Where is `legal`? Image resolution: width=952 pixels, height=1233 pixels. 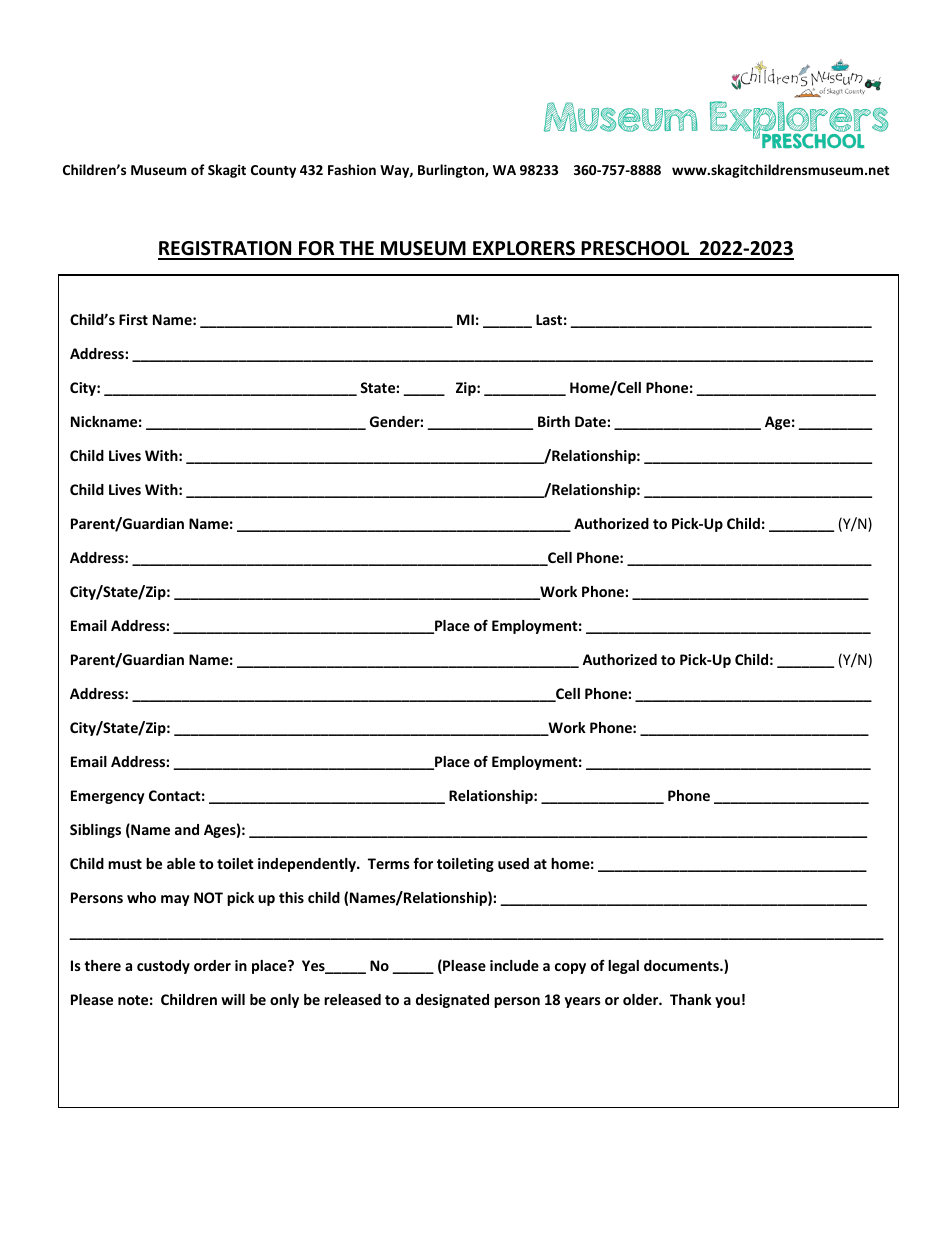 legal is located at coordinates (623, 967).
